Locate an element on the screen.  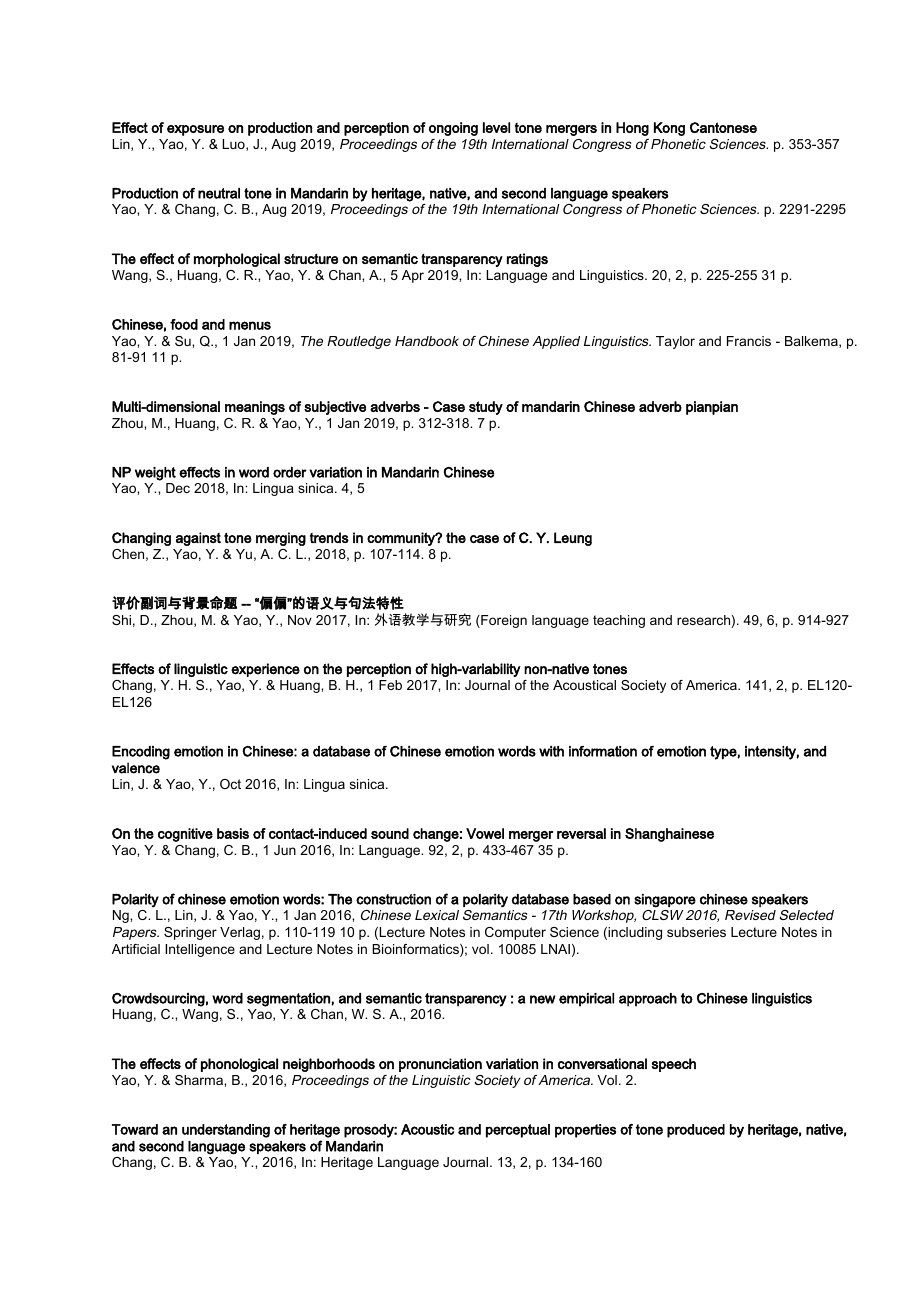
ongoing is located at coordinates (453, 129).
